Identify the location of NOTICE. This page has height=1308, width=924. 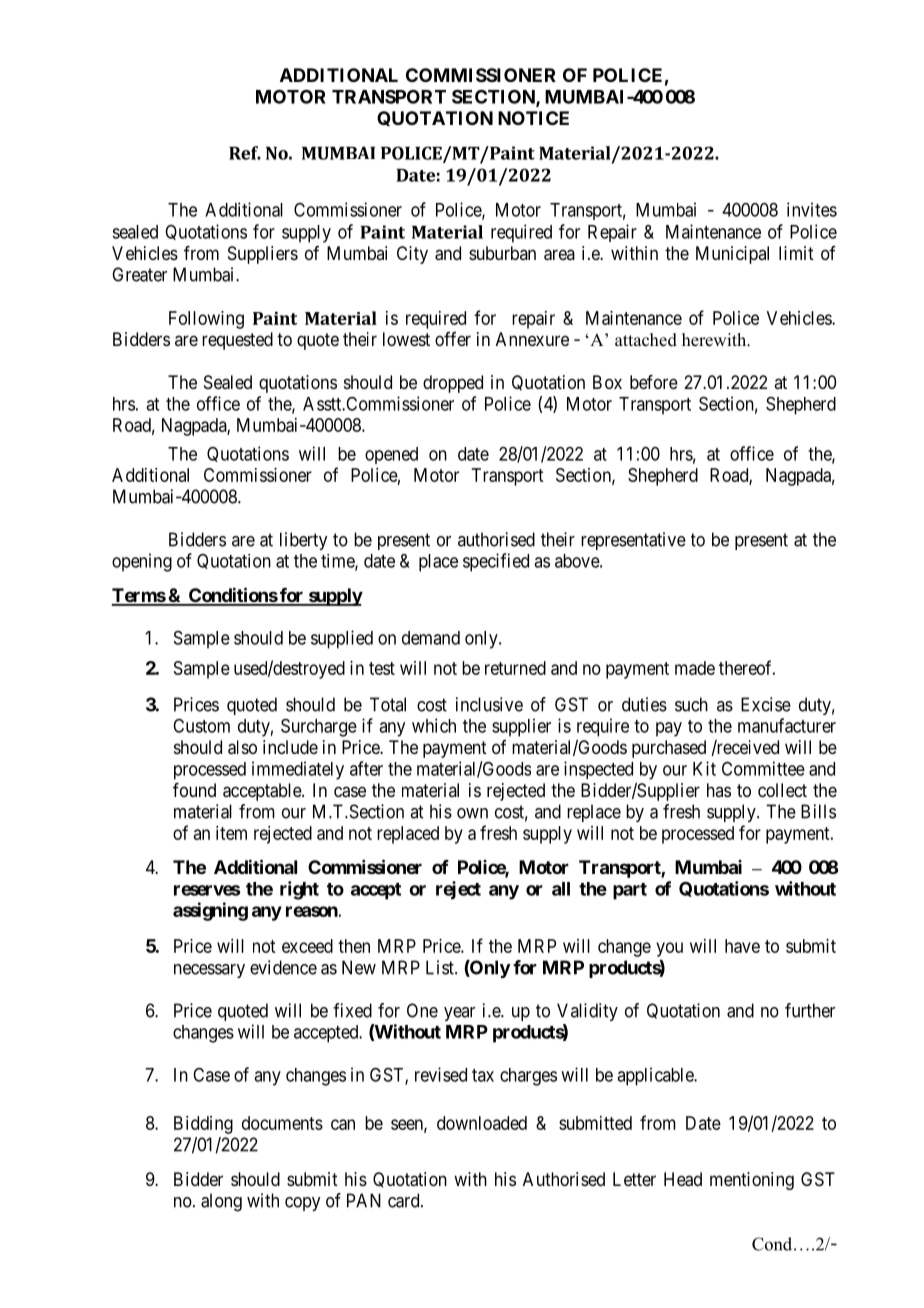
(533, 118).
